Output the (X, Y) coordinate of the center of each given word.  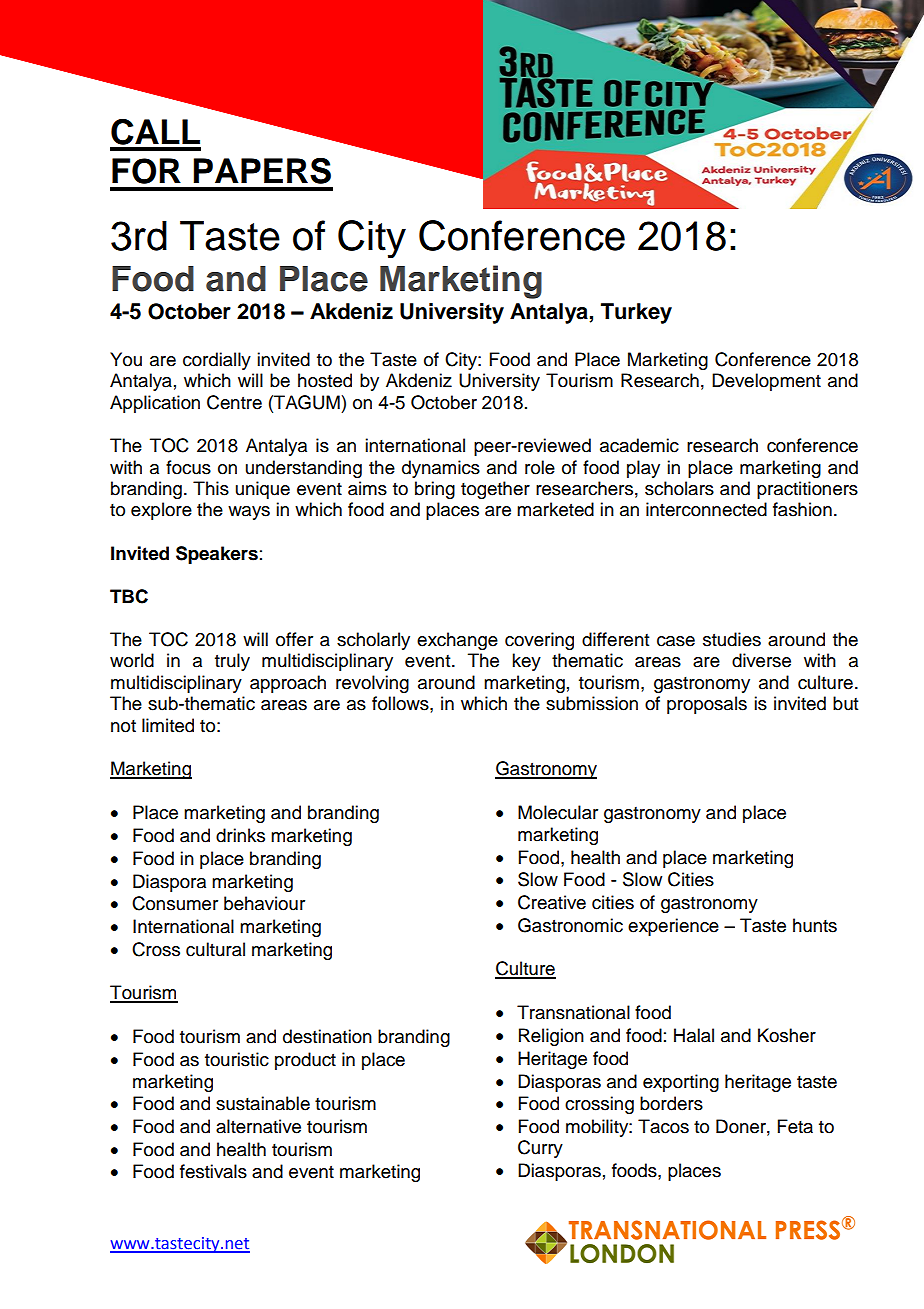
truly (232, 662)
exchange (457, 641)
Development (766, 382)
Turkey (636, 313)
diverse (761, 660)
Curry (540, 1149)
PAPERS (262, 171)
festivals (213, 1171)
